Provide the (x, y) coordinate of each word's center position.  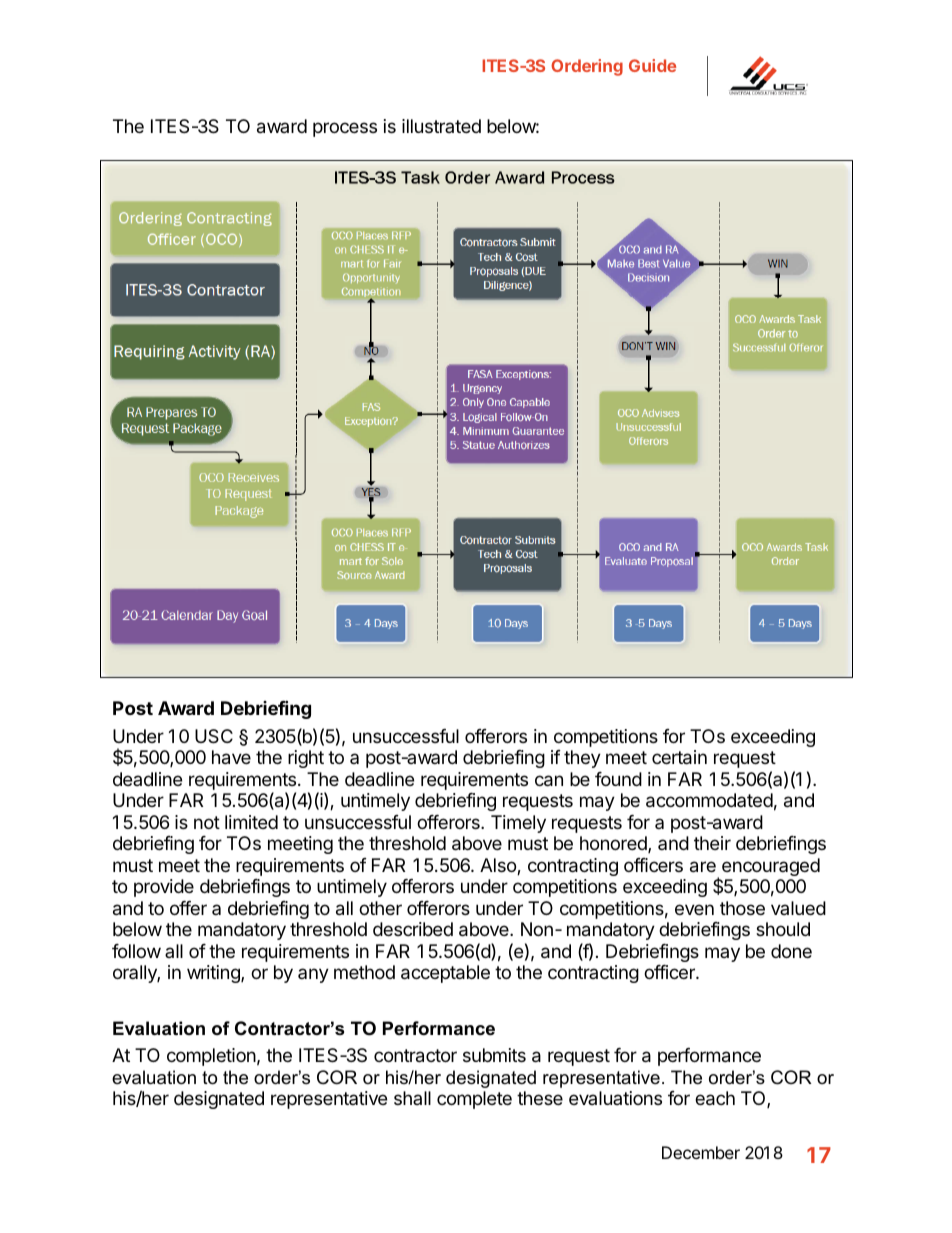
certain (679, 757)
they (582, 759)
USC (214, 736)
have (231, 757)
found (618, 779)
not (207, 822)
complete (474, 1100)
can (549, 781)
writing (214, 974)
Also (499, 866)
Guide (652, 65)
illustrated (441, 126)
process (345, 129)
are (703, 867)
